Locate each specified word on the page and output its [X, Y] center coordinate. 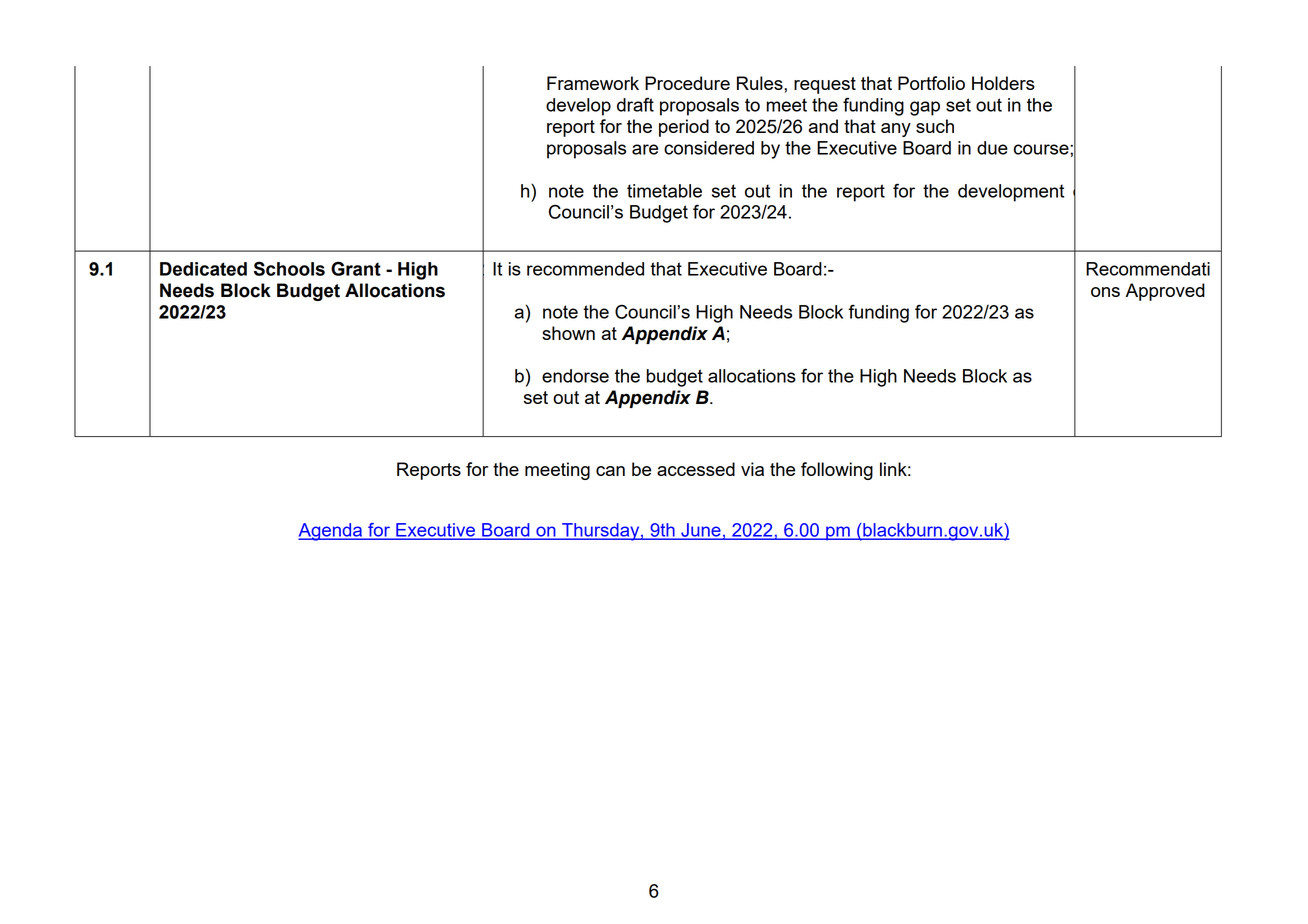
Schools [289, 268]
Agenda [331, 532]
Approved [1165, 292]
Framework [593, 83]
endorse [575, 376]
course [1042, 149]
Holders [1003, 83]
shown [568, 333]
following [837, 471]
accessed [696, 469]
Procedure [687, 83]
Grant [356, 268]
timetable [664, 191]
